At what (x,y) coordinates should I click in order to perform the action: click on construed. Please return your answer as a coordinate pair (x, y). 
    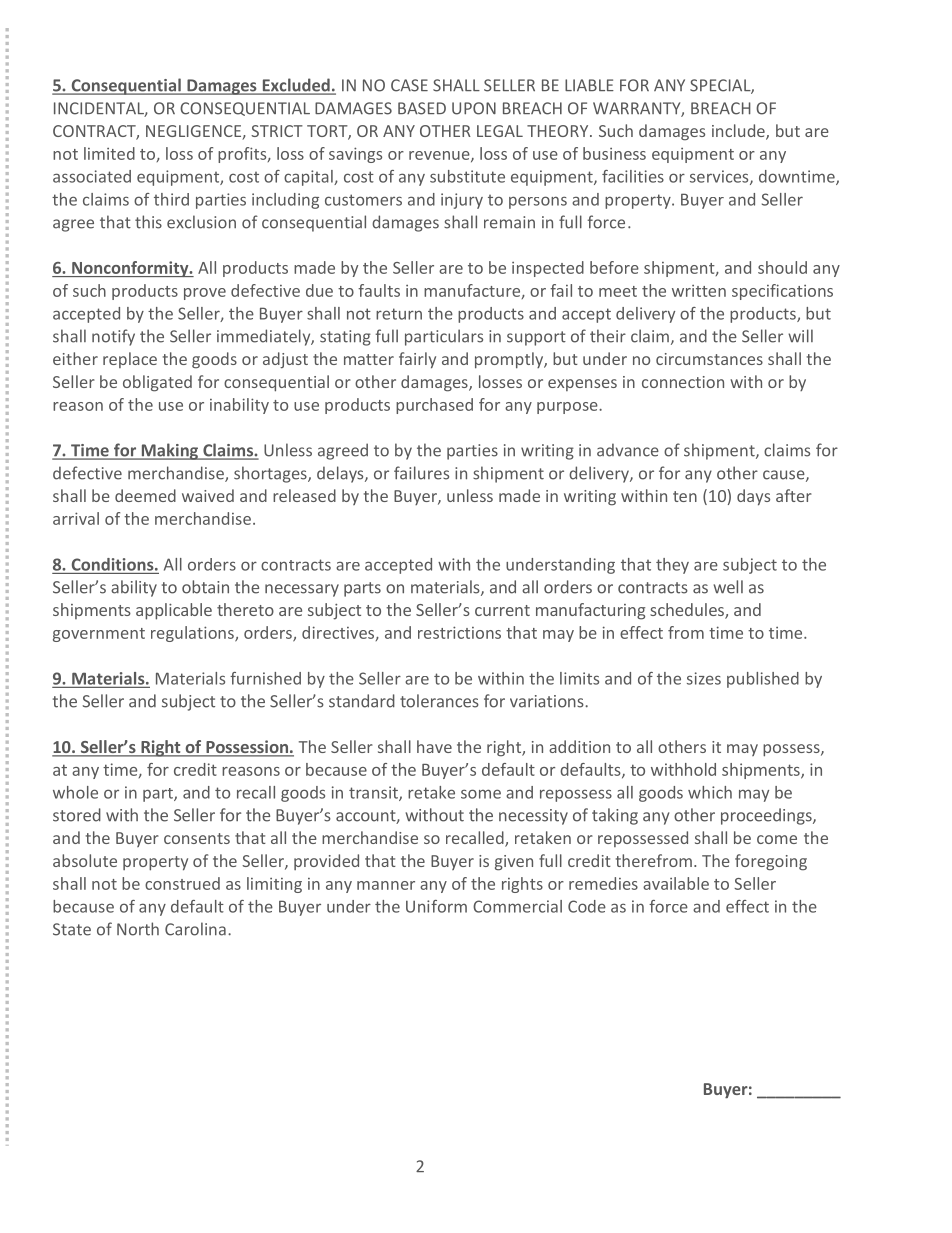
    Looking at the image, I should click on (182, 883).
